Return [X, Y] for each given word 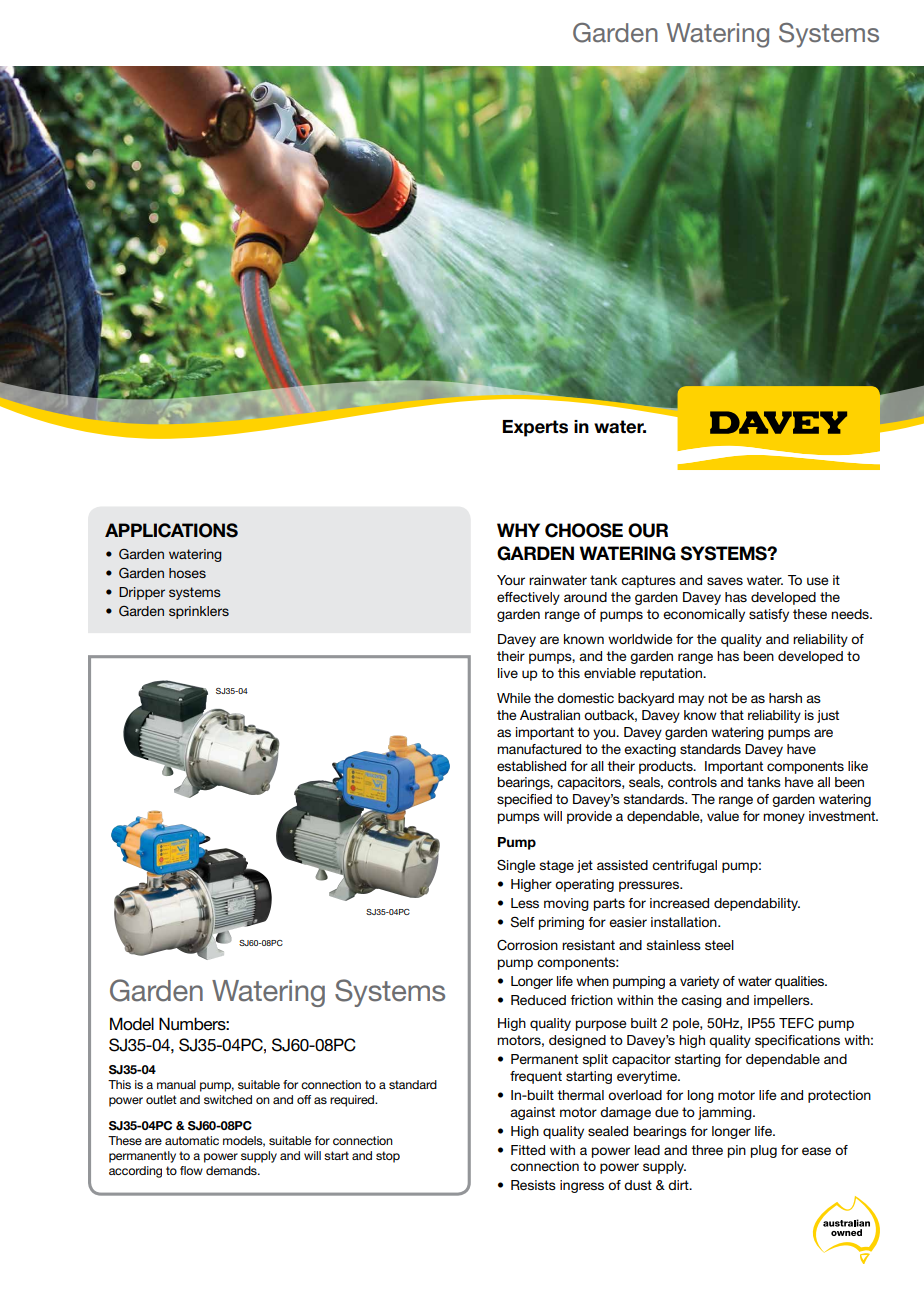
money [784, 818]
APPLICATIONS [171, 530]
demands [232, 1170]
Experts [535, 428]
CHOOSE [584, 530]
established [531, 766]
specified [524, 800]
